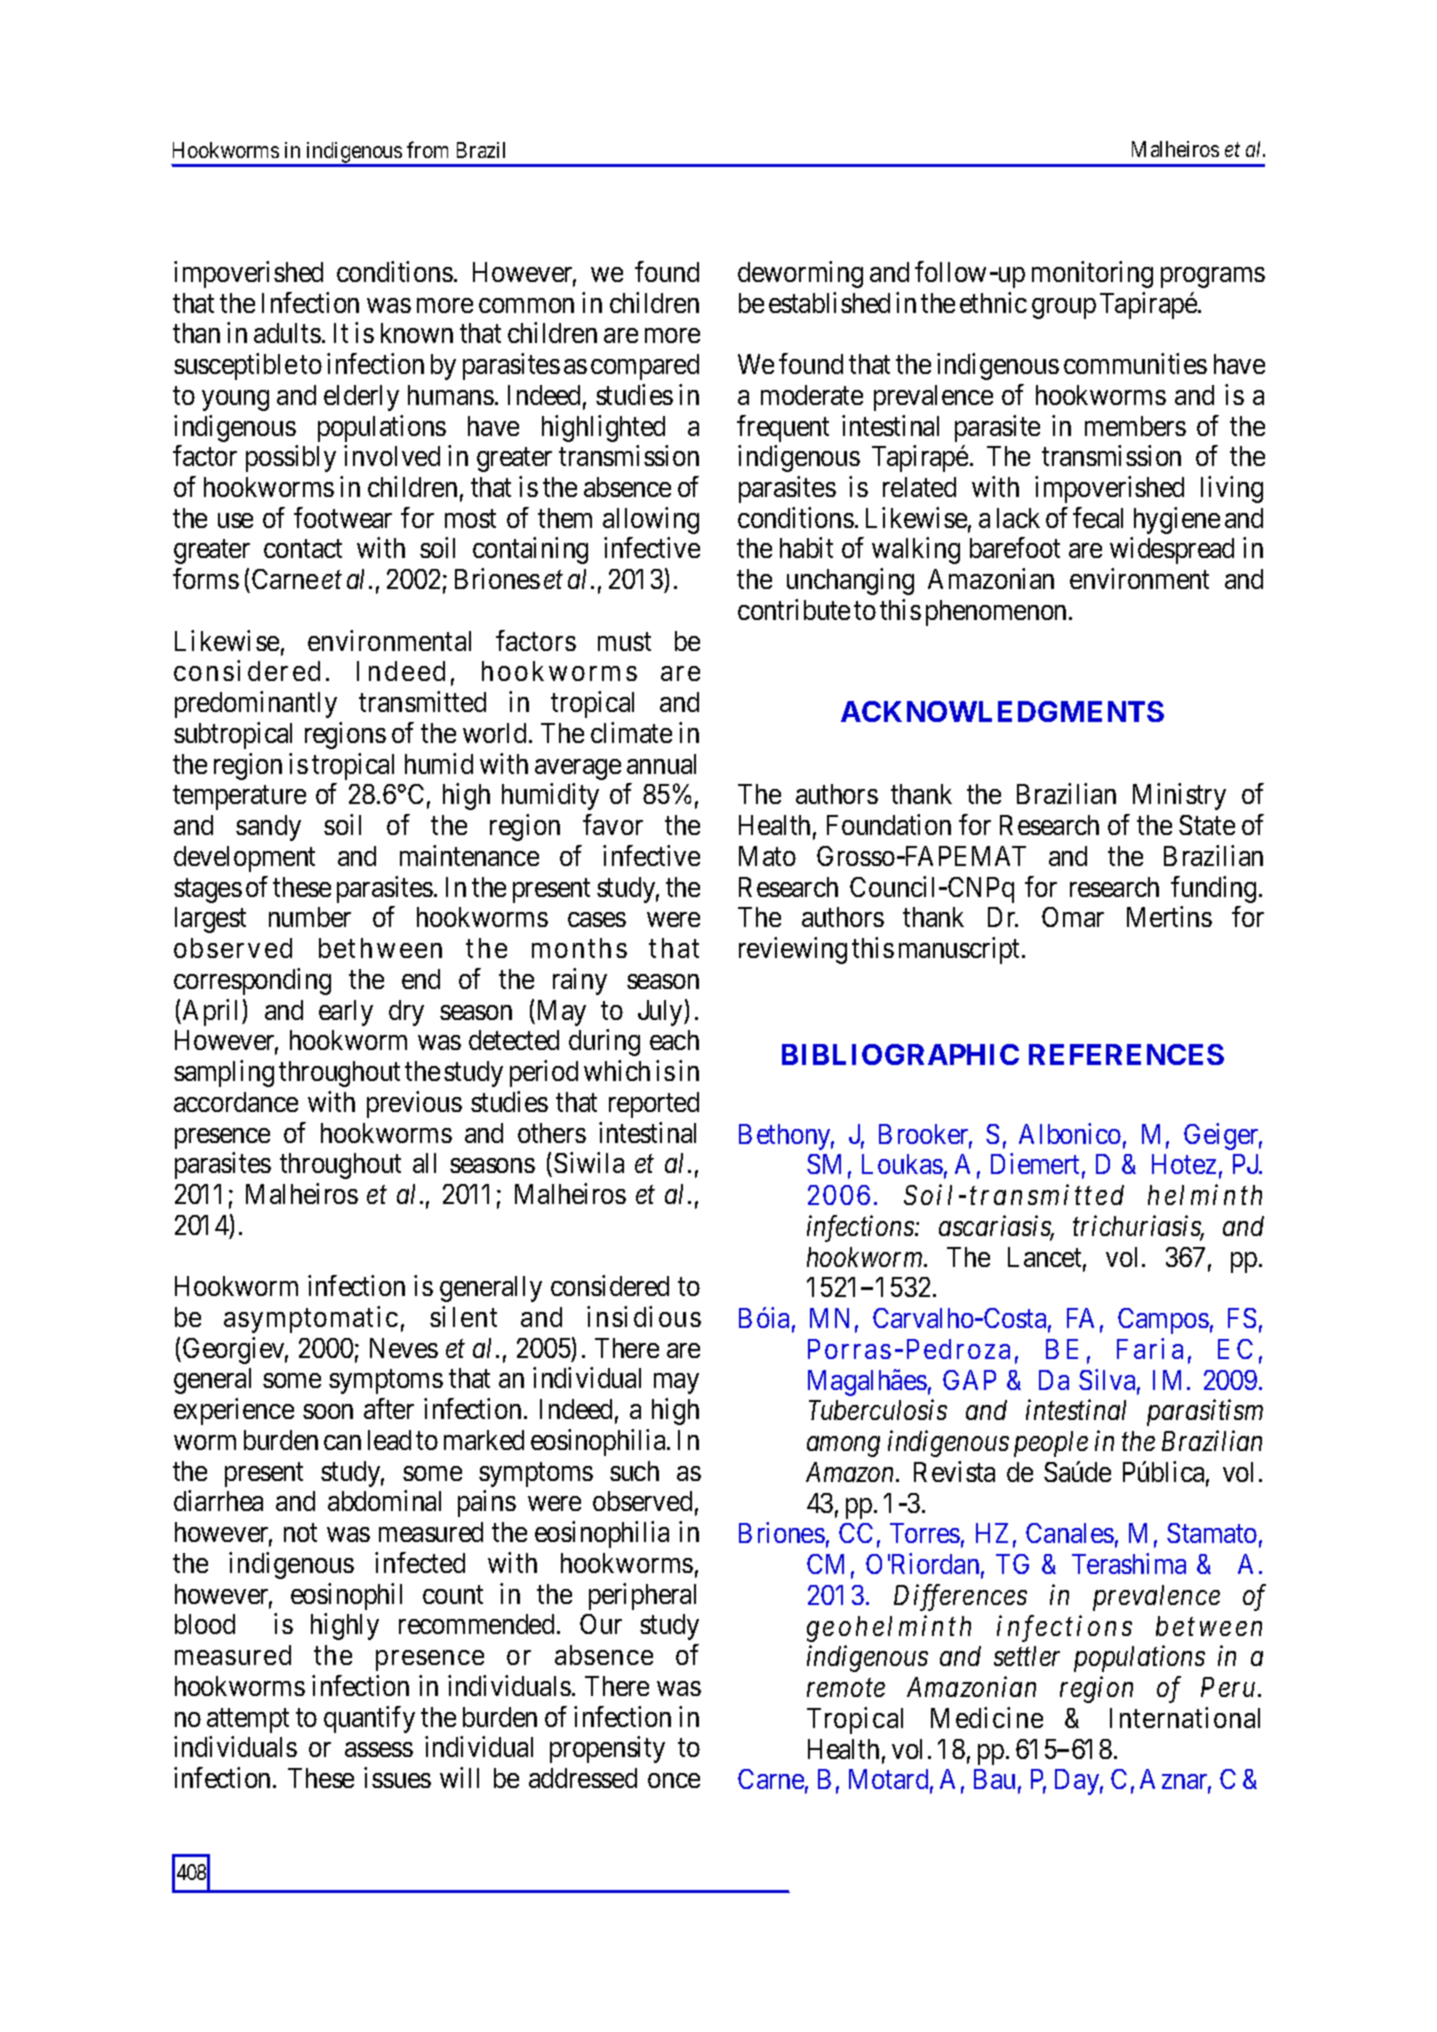  I want to click on quantify, so click(369, 1719).
